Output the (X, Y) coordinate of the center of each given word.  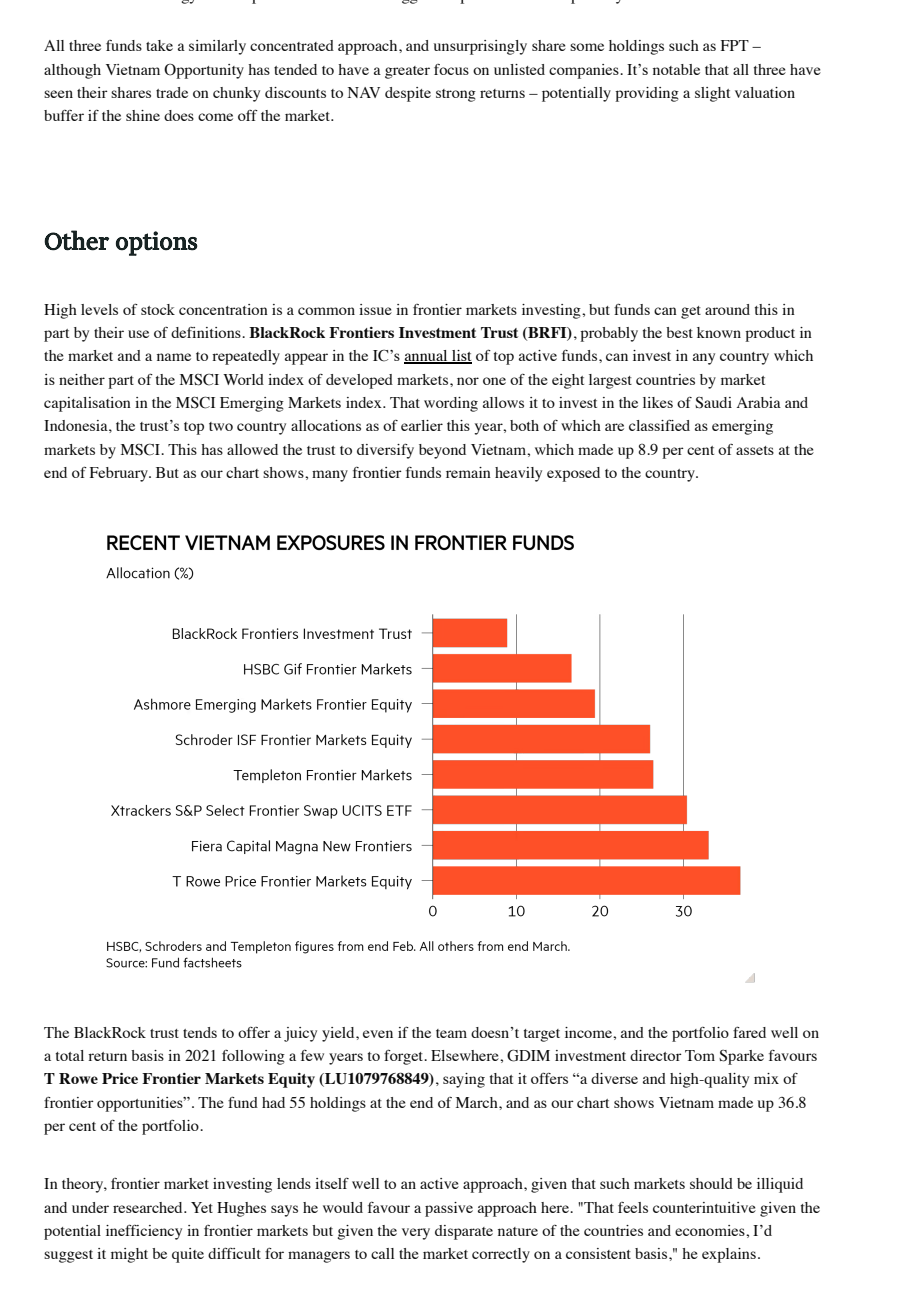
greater (407, 72)
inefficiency (144, 1232)
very (416, 1234)
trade (172, 92)
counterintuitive (704, 1207)
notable (676, 69)
